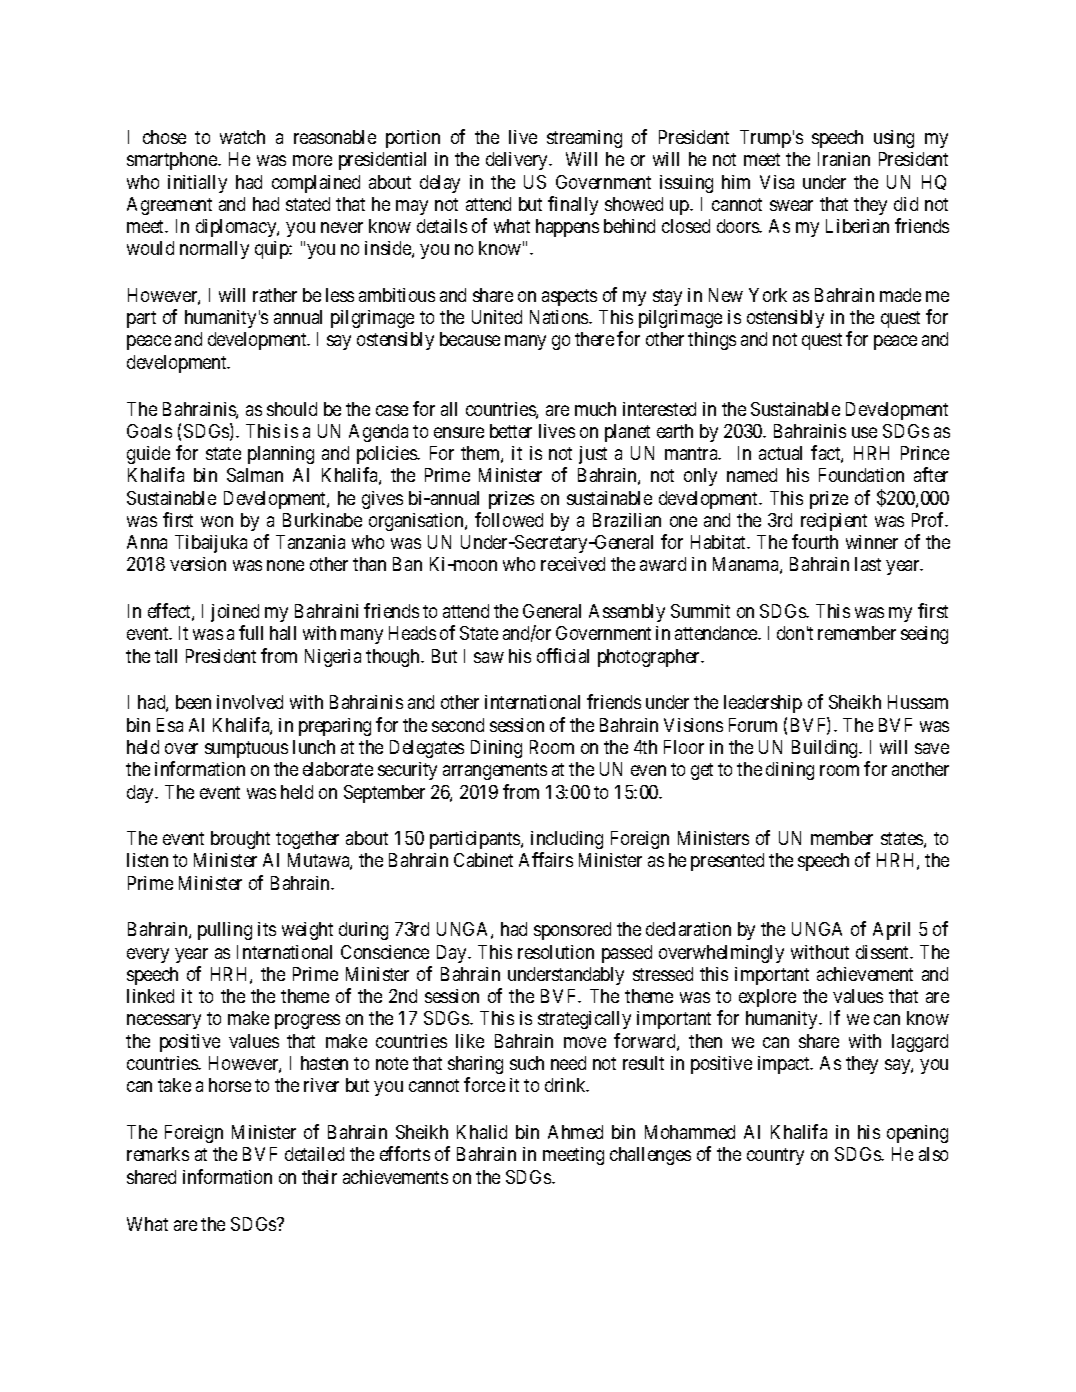 The height and width of the image is (1392, 1076). What do you see at coordinates (575, 1132) in the image?
I see `Ahmed` at bounding box center [575, 1132].
